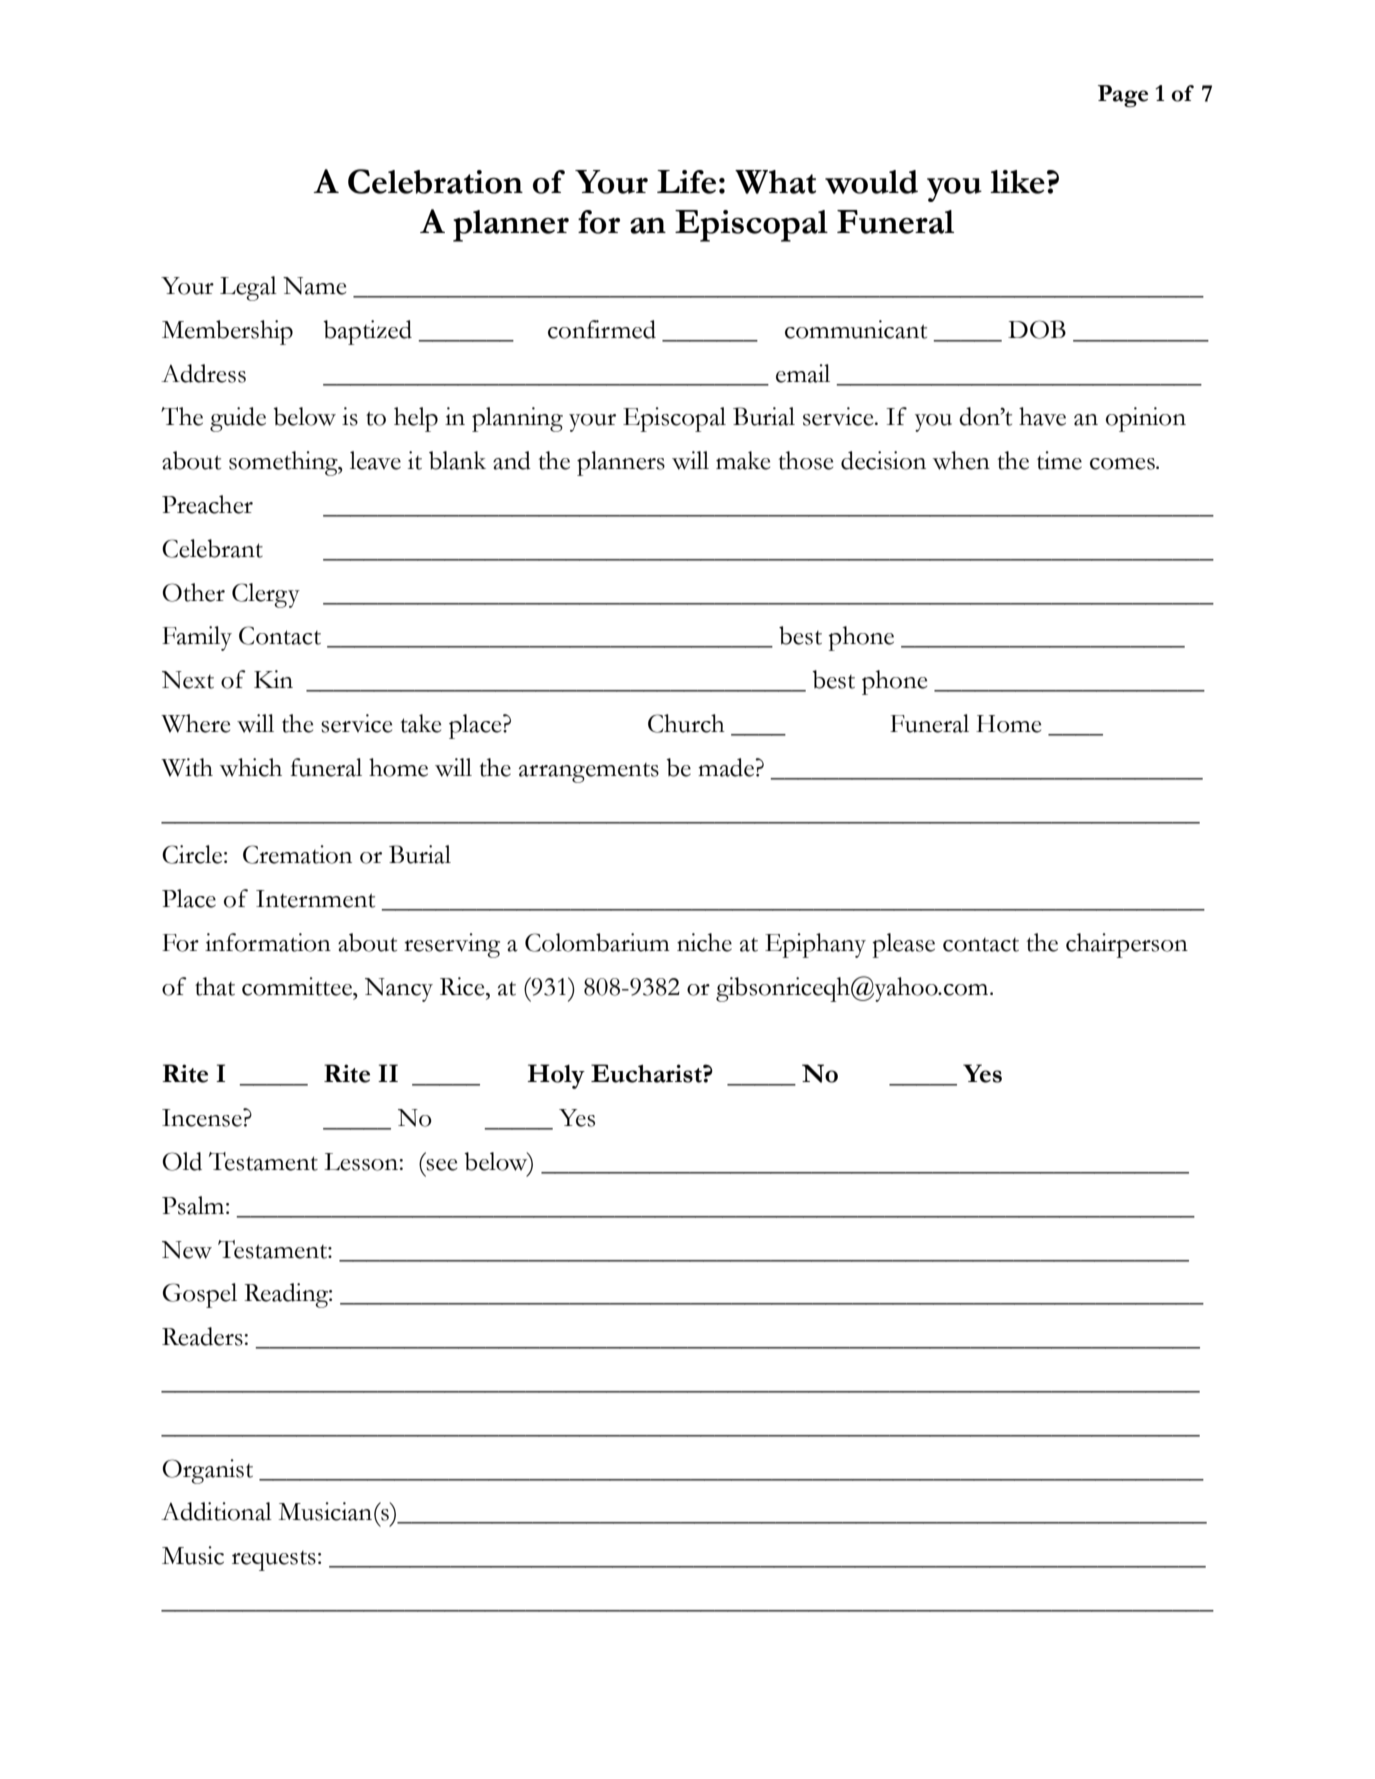 The width and height of the page is (1375, 1779). What do you see at coordinates (274, 1561) in the page?
I see `requests` at bounding box center [274, 1561].
